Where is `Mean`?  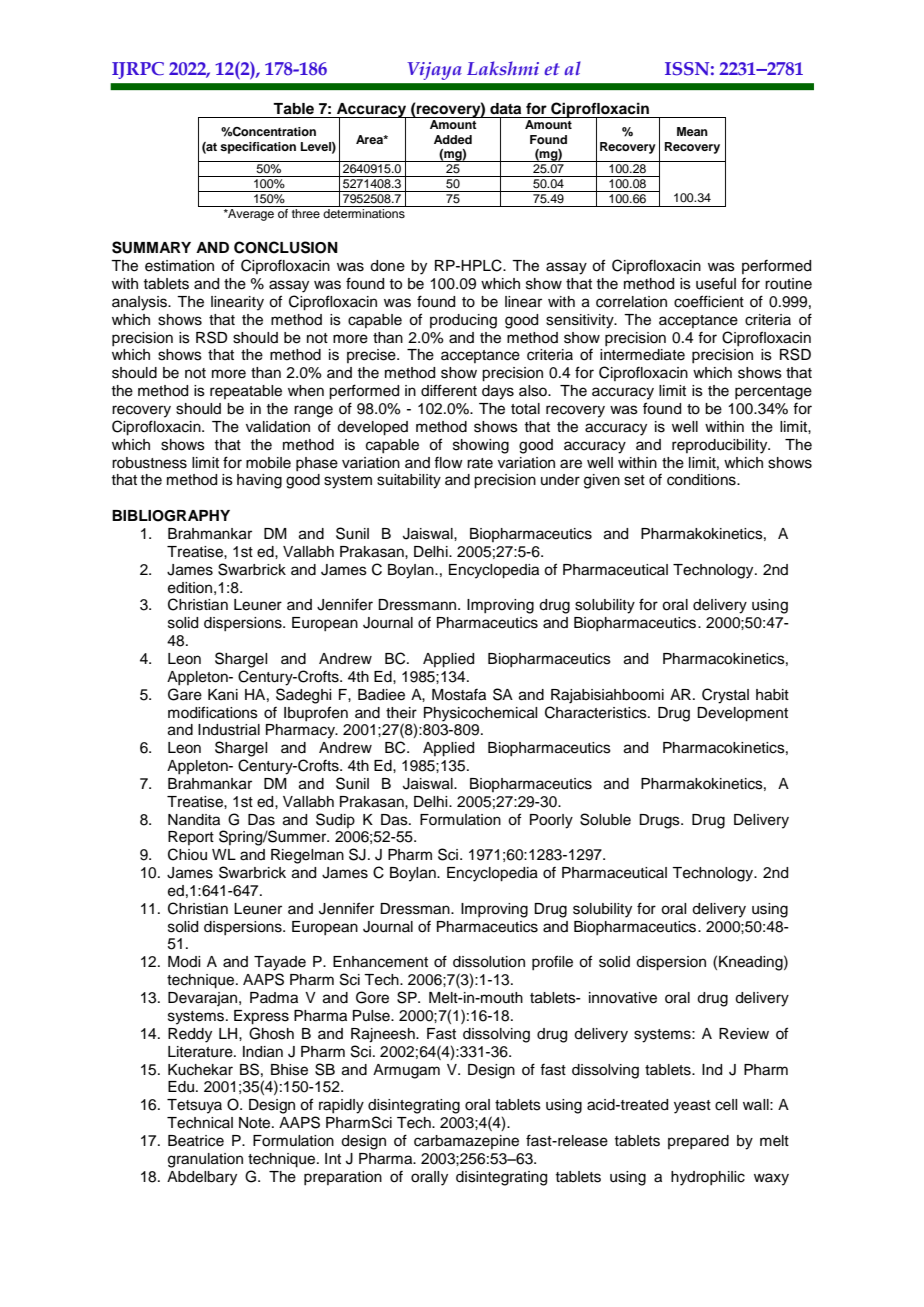
Mean is located at coordinates (692, 131).
